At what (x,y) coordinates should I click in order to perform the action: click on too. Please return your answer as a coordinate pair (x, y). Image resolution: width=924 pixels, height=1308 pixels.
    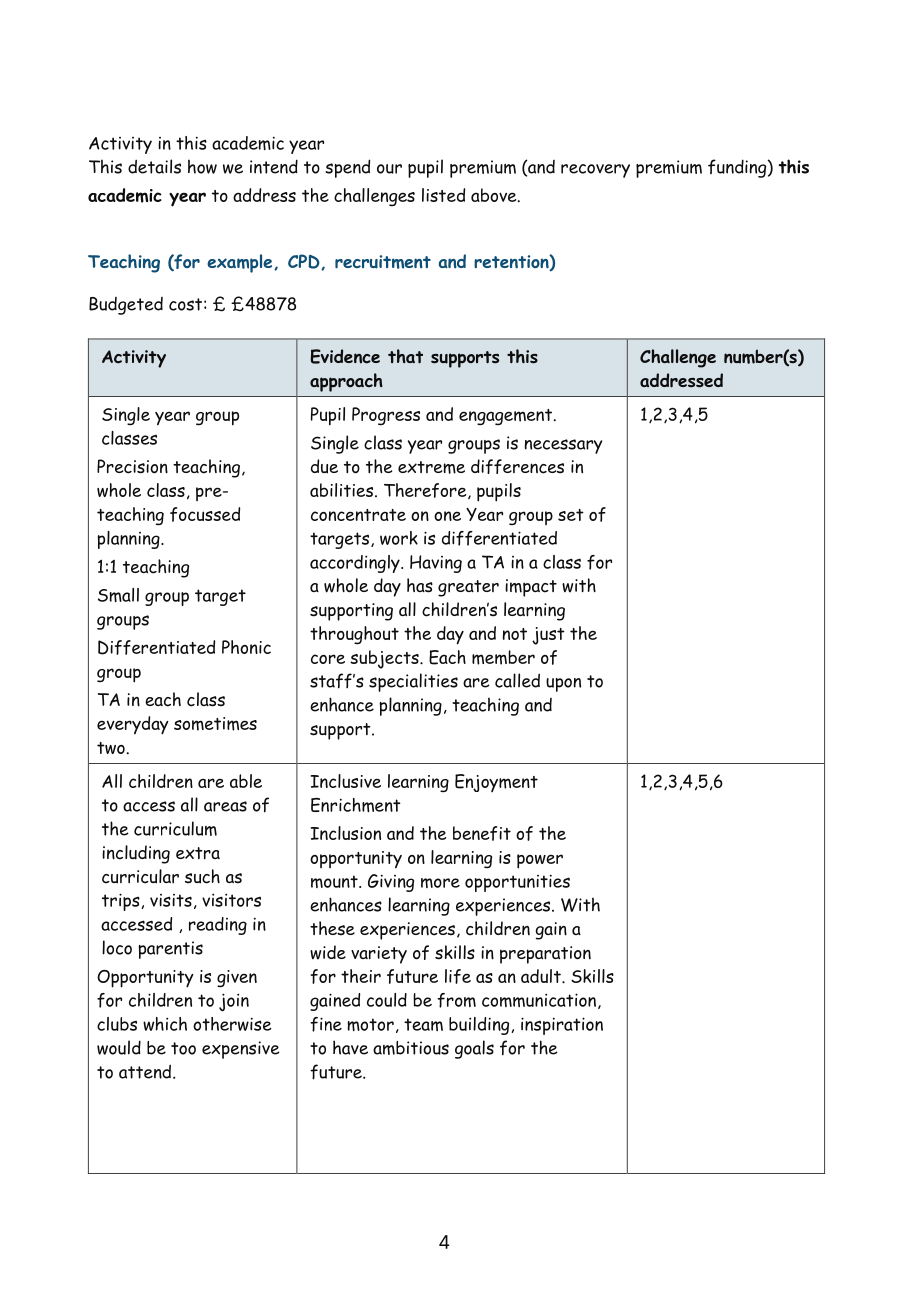
    Looking at the image, I should click on (183, 1048).
